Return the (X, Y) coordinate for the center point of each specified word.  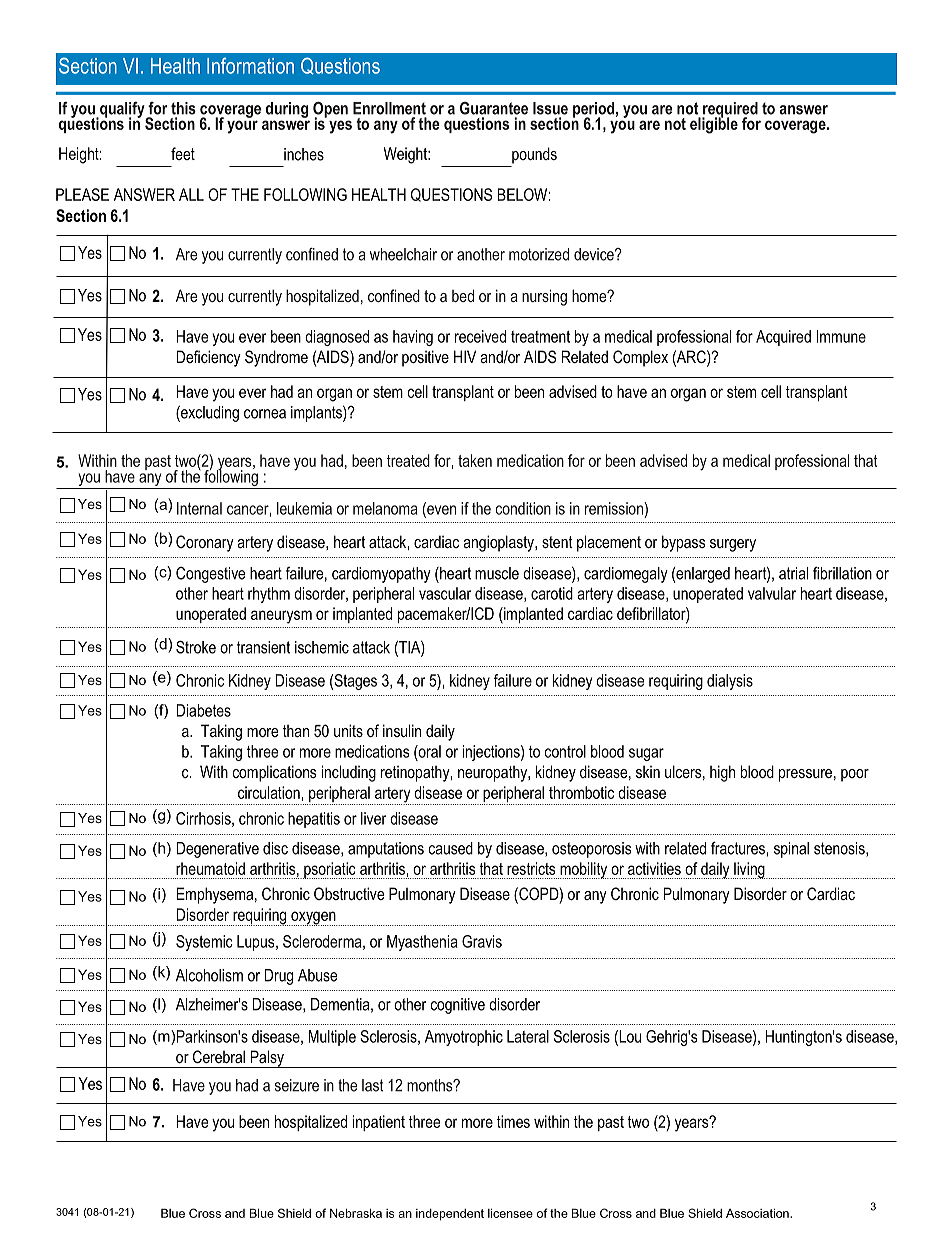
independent (450, 1215)
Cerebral (219, 1056)
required (730, 111)
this (183, 108)
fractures (739, 848)
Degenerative (217, 850)
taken (475, 460)
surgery (733, 545)
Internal (199, 508)
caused (451, 848)
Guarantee (494, 108)
